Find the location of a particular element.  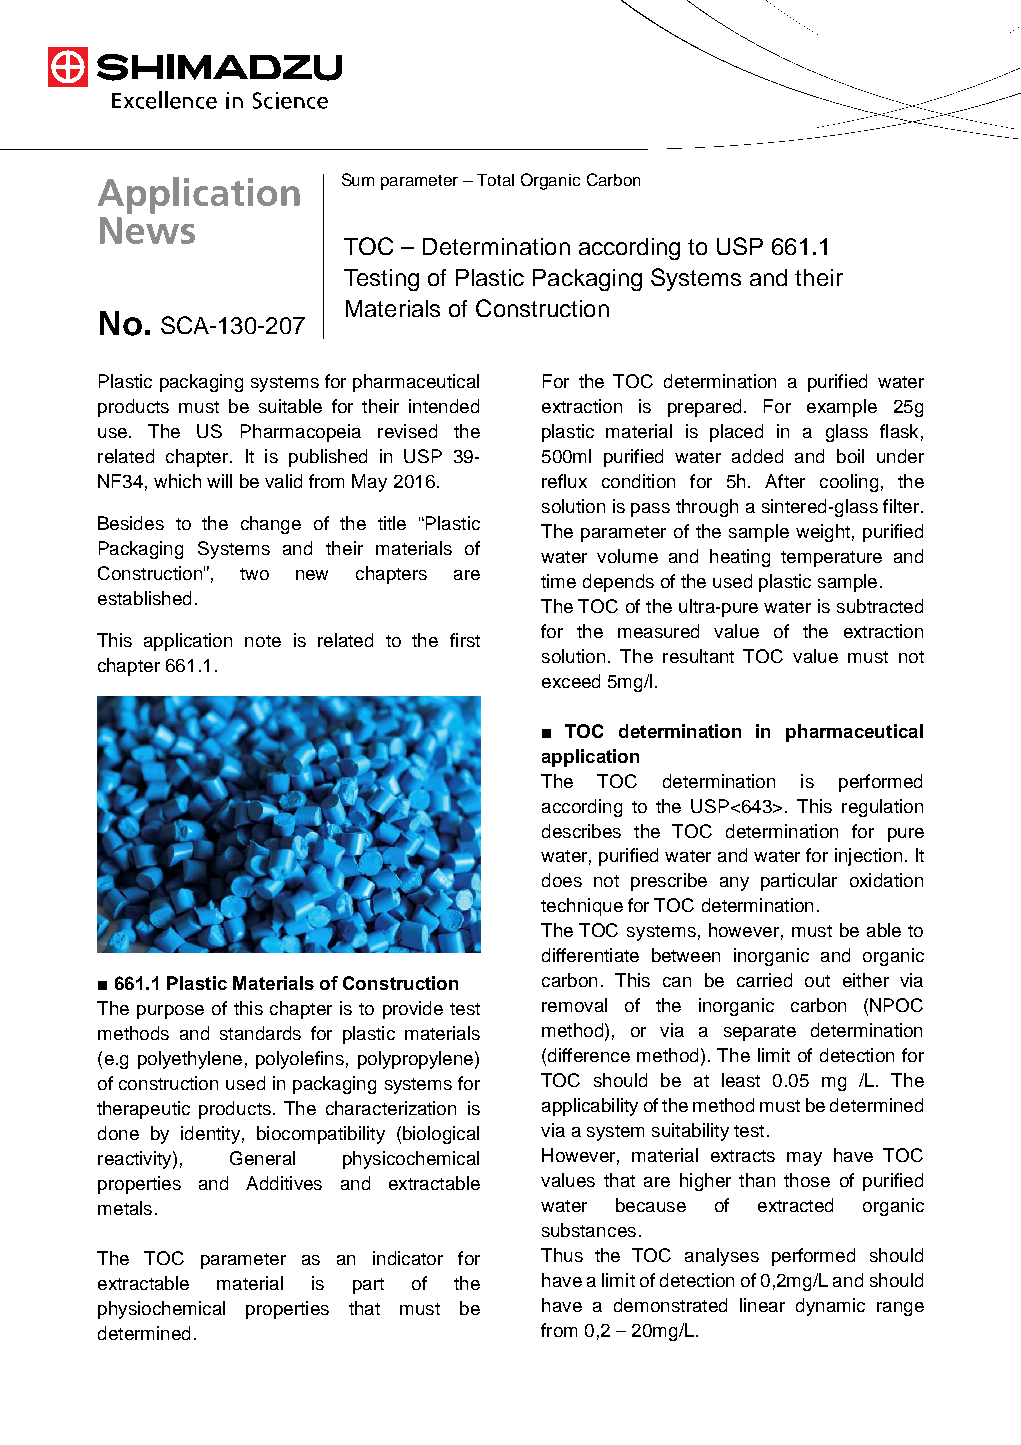

exceed is located at coordinates (571, 681).
